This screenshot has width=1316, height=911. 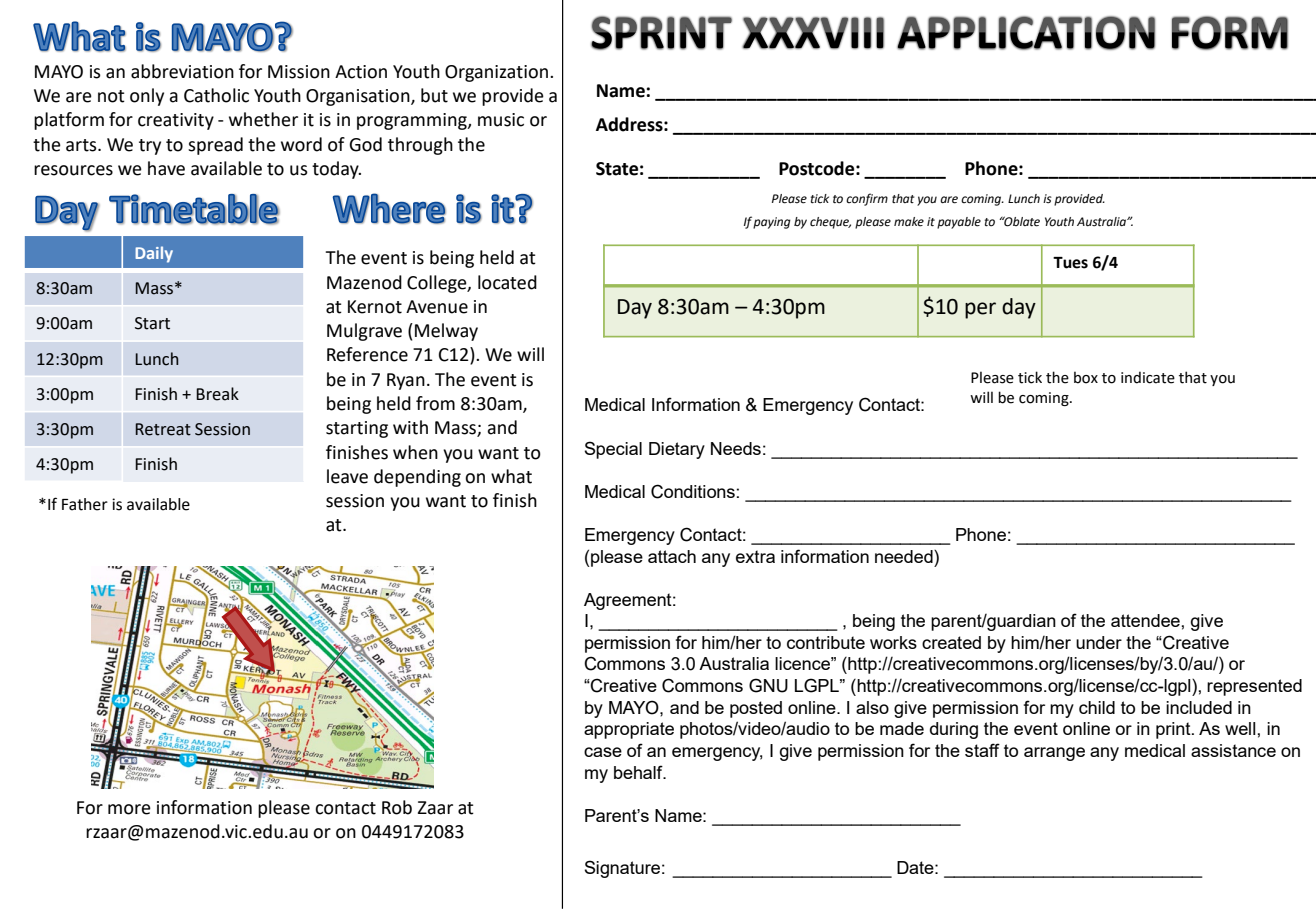 I want to click on Retreat, so click(x=163, y=429).
